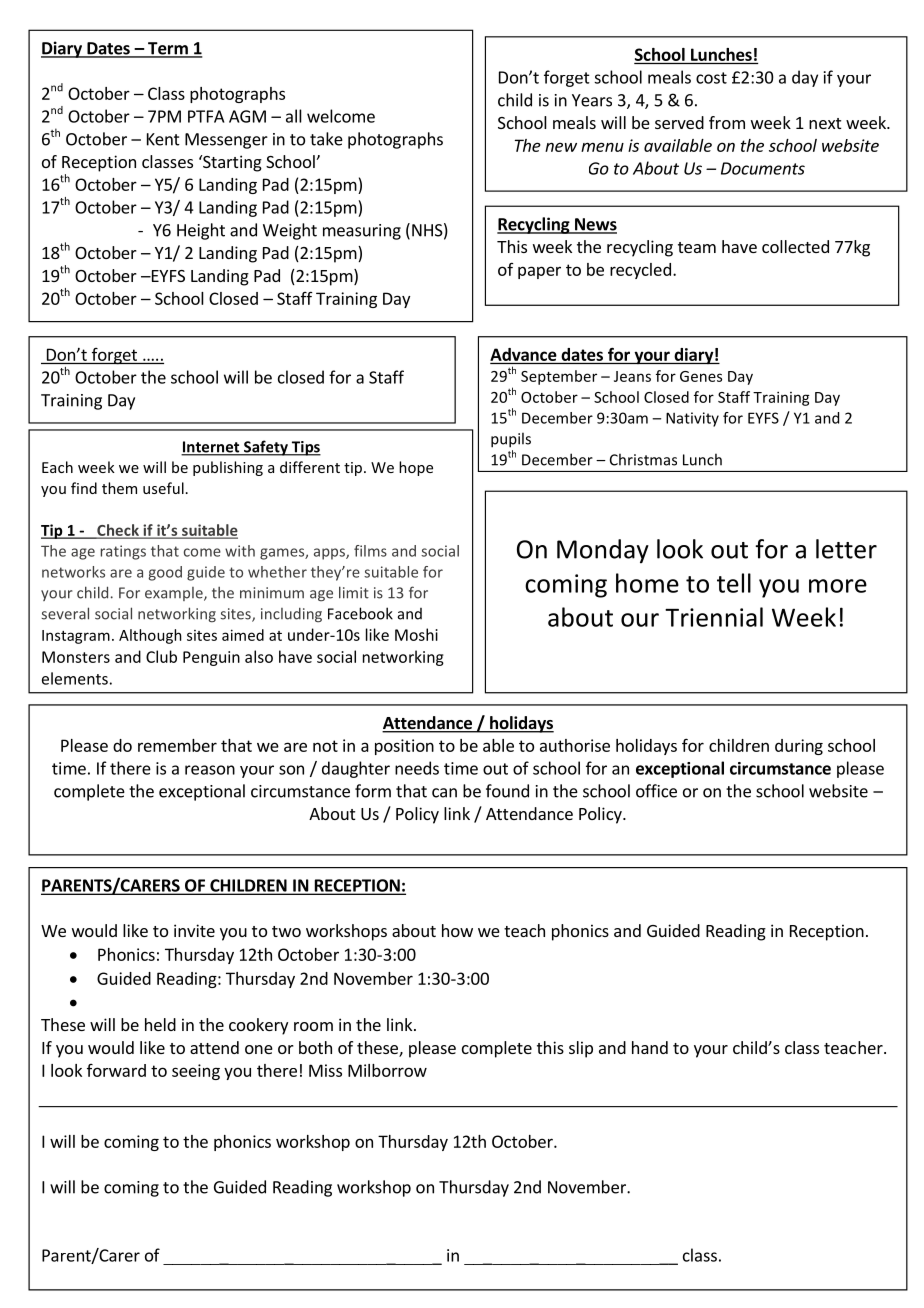  Describe the element at coordinates (656, 791) in the screenshot. I see `office` at that location.
